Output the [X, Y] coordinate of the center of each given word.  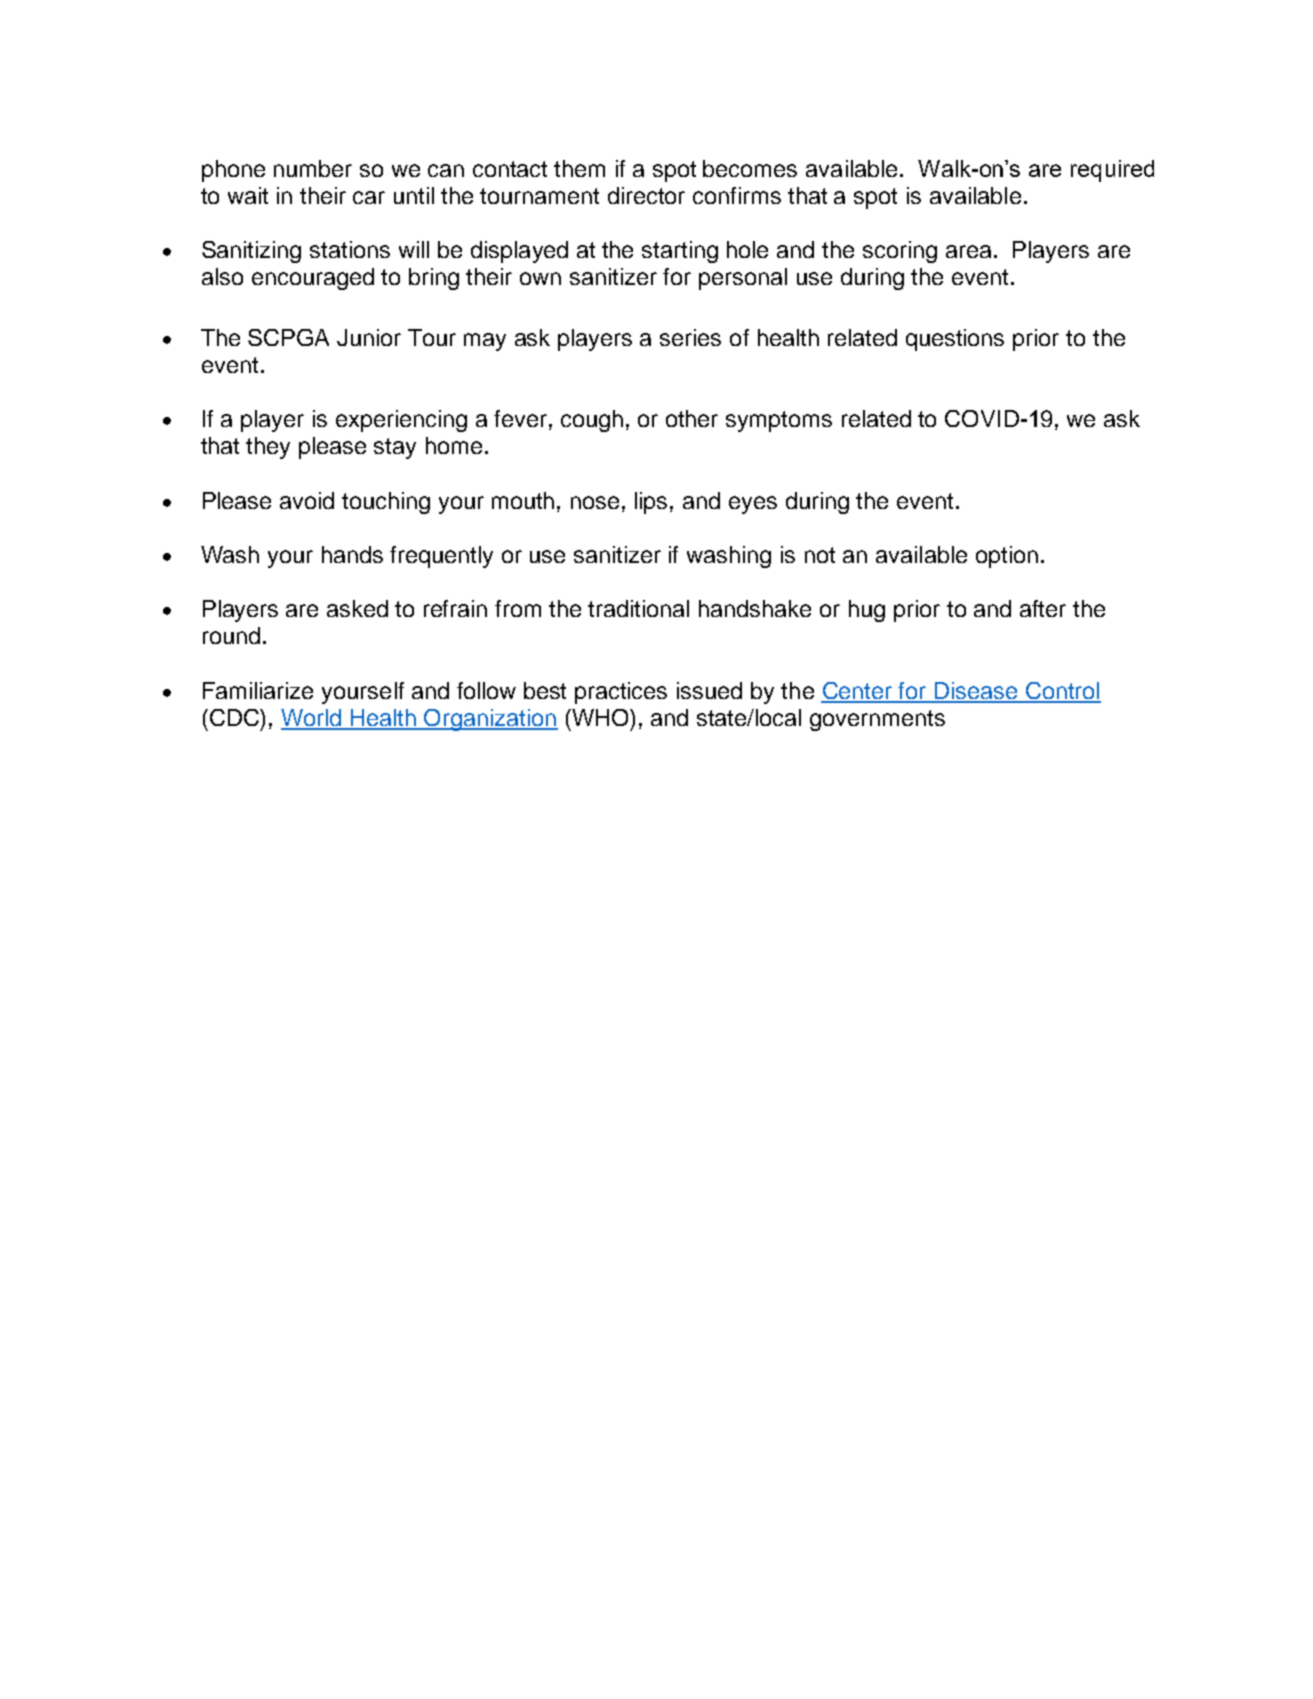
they [268, 448]
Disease [976, 692]
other [692, 418]
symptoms [779, 421]
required [1112, 171]
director [646, 195]
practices [621, 693]
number [313, 168]
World [312, 719]
